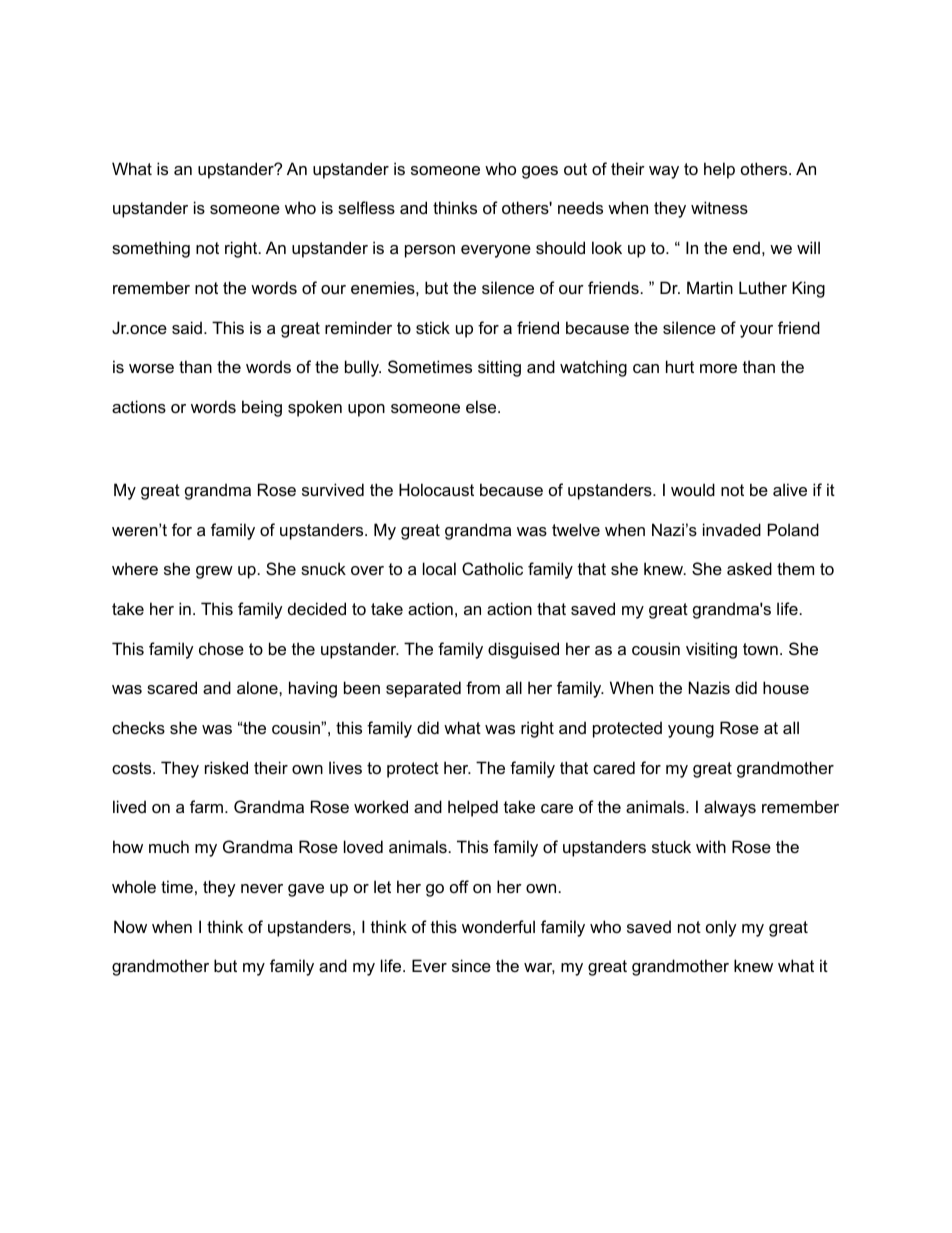 The width and height of the screenshot is (952, 1233). What do you see at coordinates (721, 928) in the screenshot?
I see `only` at bounding box center [721, 928].
